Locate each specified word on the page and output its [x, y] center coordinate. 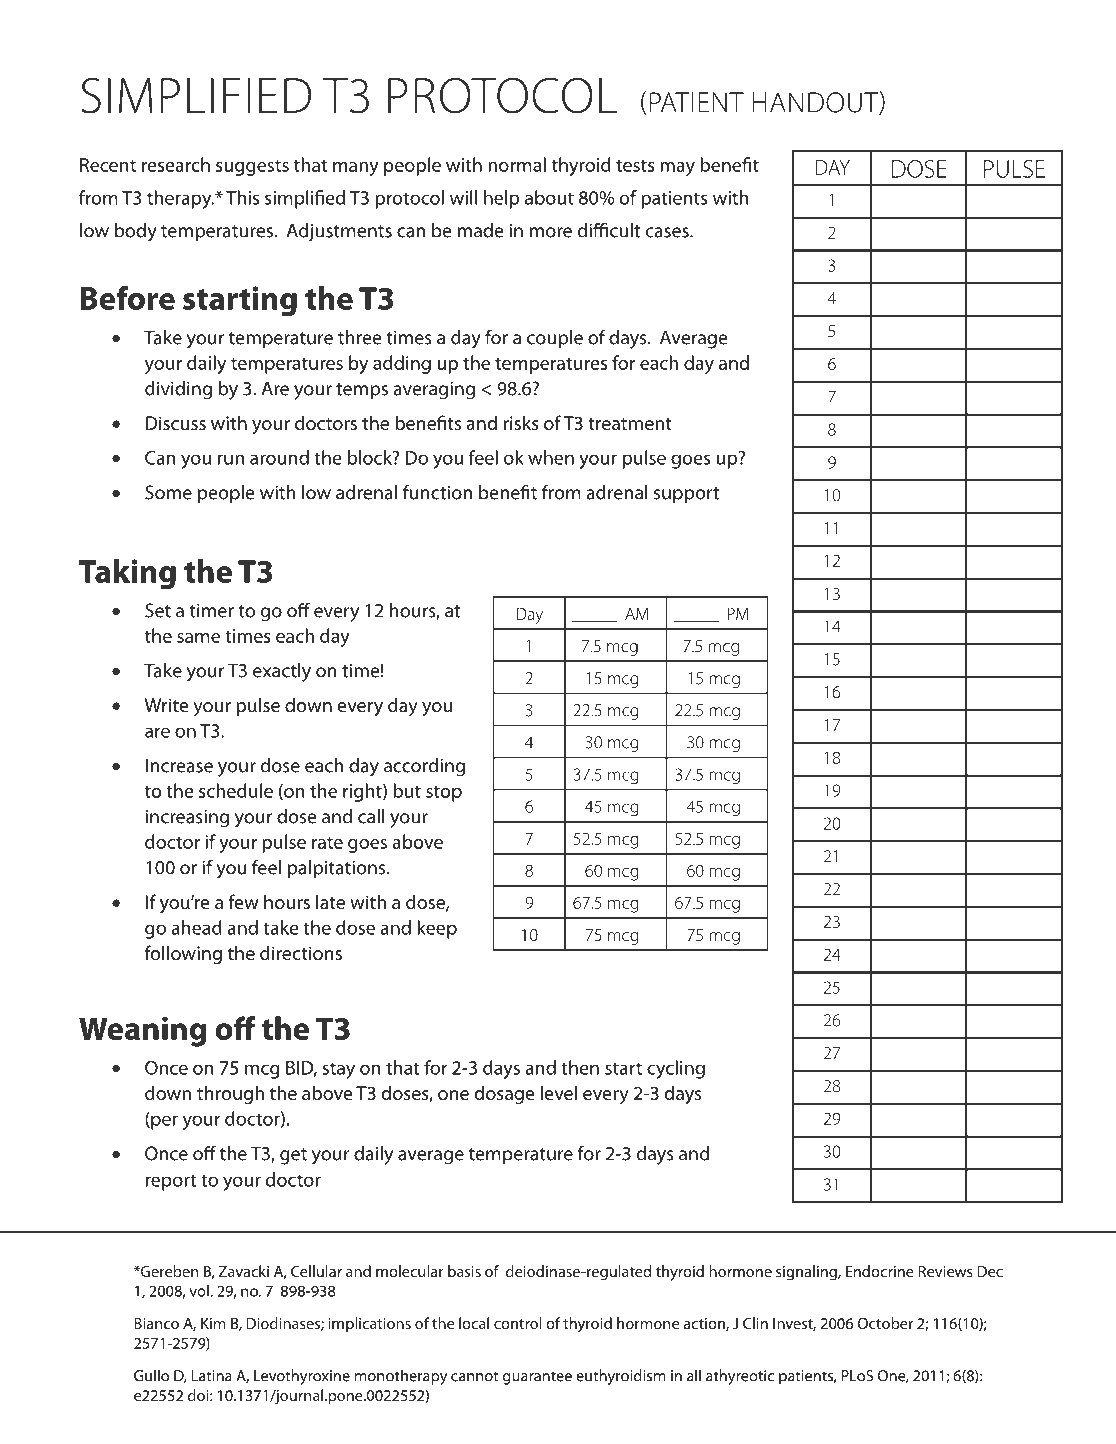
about [549, 197]
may [677, 169]
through [230, 1094]
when [551, 457]
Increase [179, 765]
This [242, 197]
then [580, 1067]
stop [444, 794]
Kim [213, 1323]
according [424, 767]
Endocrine [880, 1271]
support [686, 495]
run [231, 459]
